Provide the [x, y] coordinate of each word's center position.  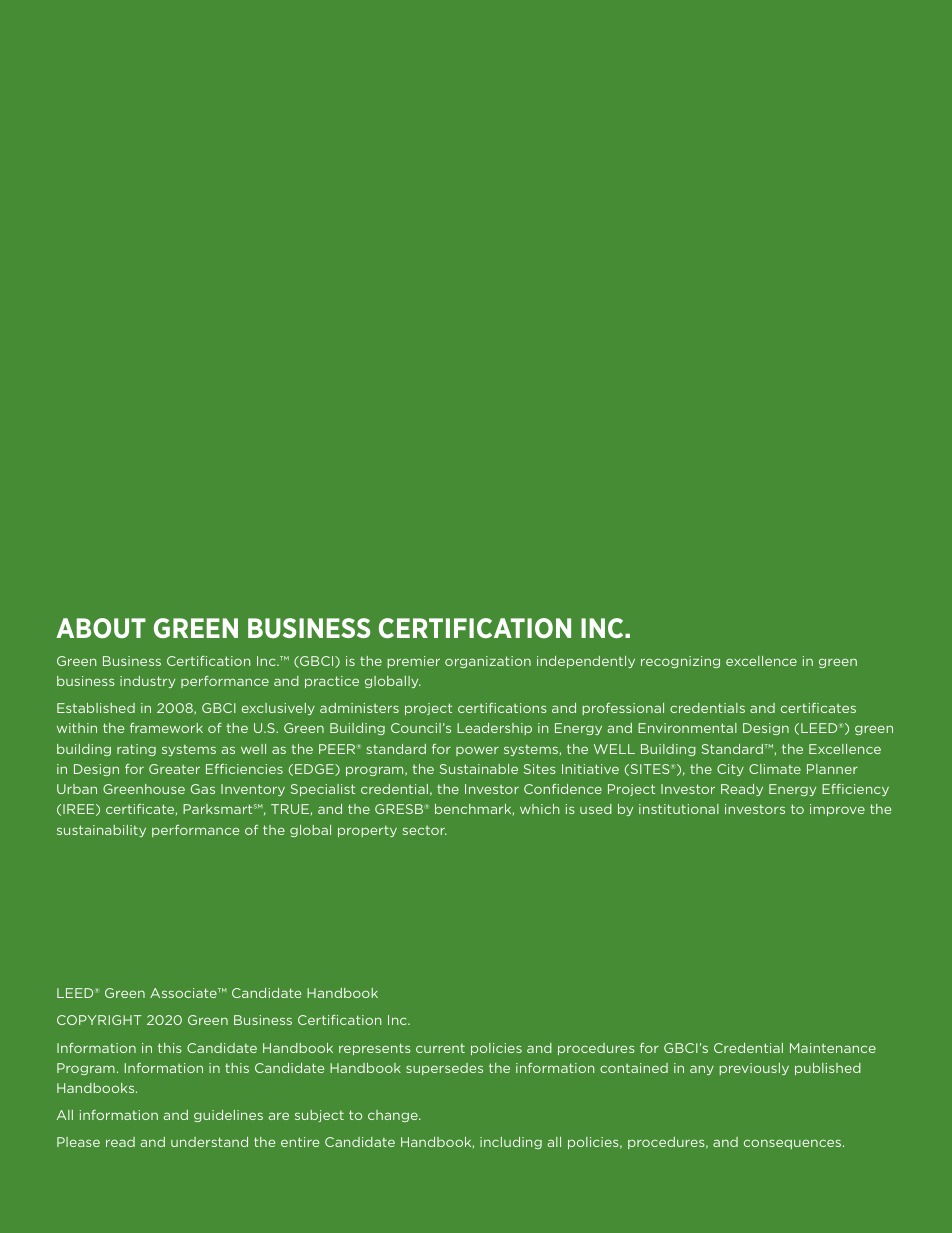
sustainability [101, 831]
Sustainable [479, 769]
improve [837, 810]
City [730, 770]
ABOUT [101, 628]
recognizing [680, 662]
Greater [174, 769]
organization [488, 662]
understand [209, 1142]
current [440, 1048]
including [511, 1143]
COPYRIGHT [99, 1020]
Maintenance [833, 1048]
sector [425, 830]
